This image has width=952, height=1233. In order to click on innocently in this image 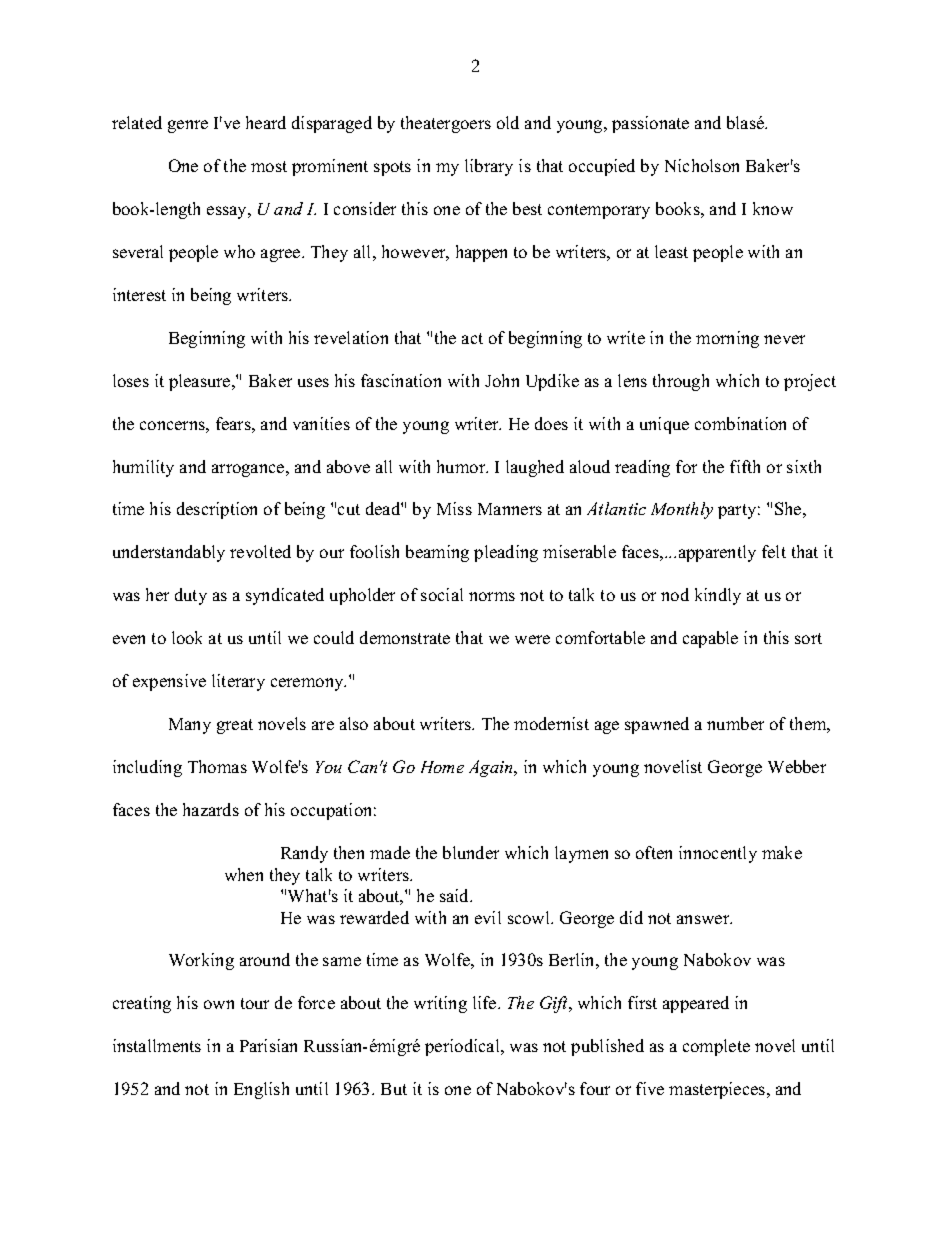, I will do `click(718, 854)`.
